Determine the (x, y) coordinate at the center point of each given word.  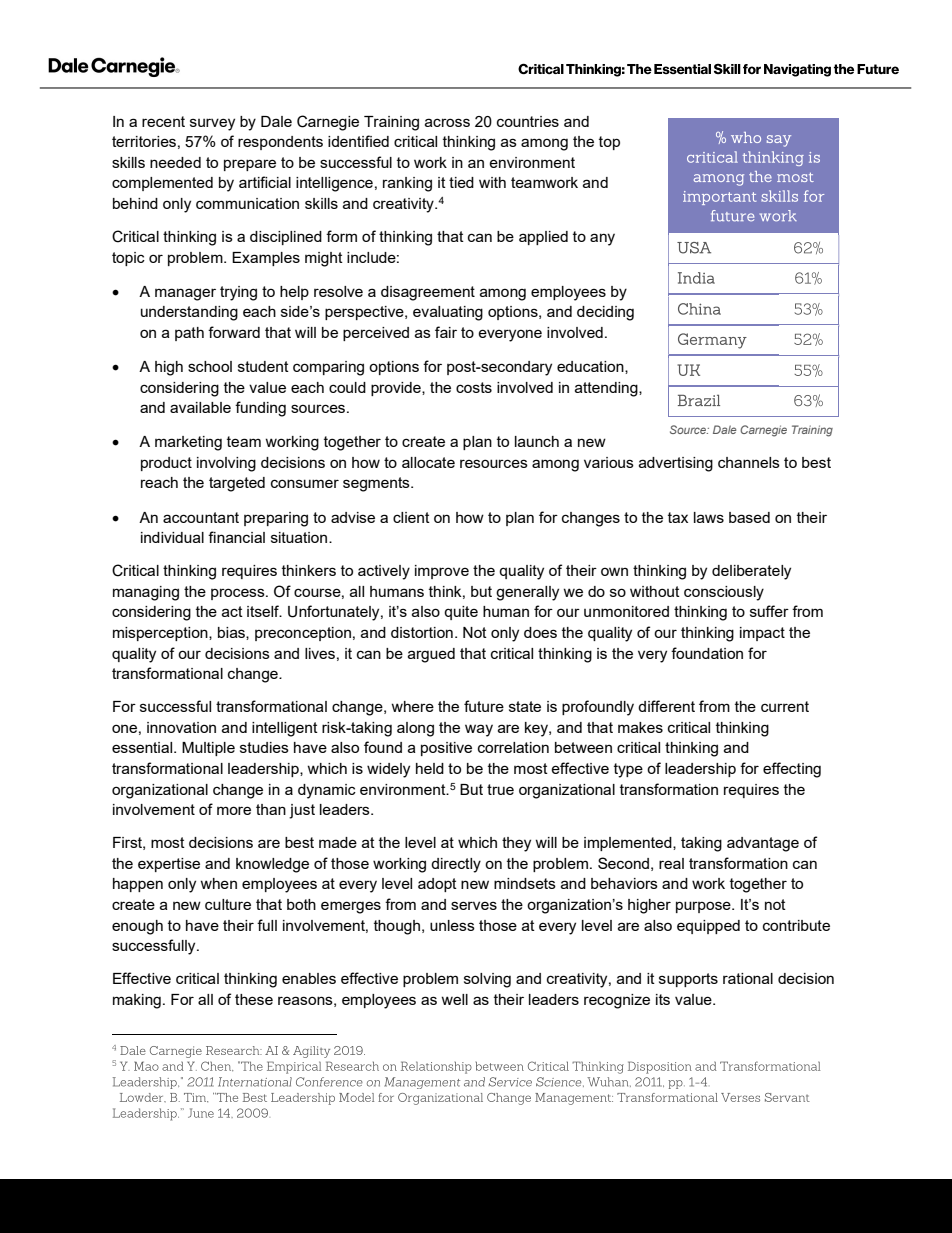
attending (607, 389)
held (430, 768)
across (447, 122)
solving (487, 980)
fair (446, 332)
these (254, 999)
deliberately (751, 572)
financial (236, 537)
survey (212, 124)
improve (442, 572)
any (602, 239)
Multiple (208, 749)
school (210, 366)
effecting (792, 770)
